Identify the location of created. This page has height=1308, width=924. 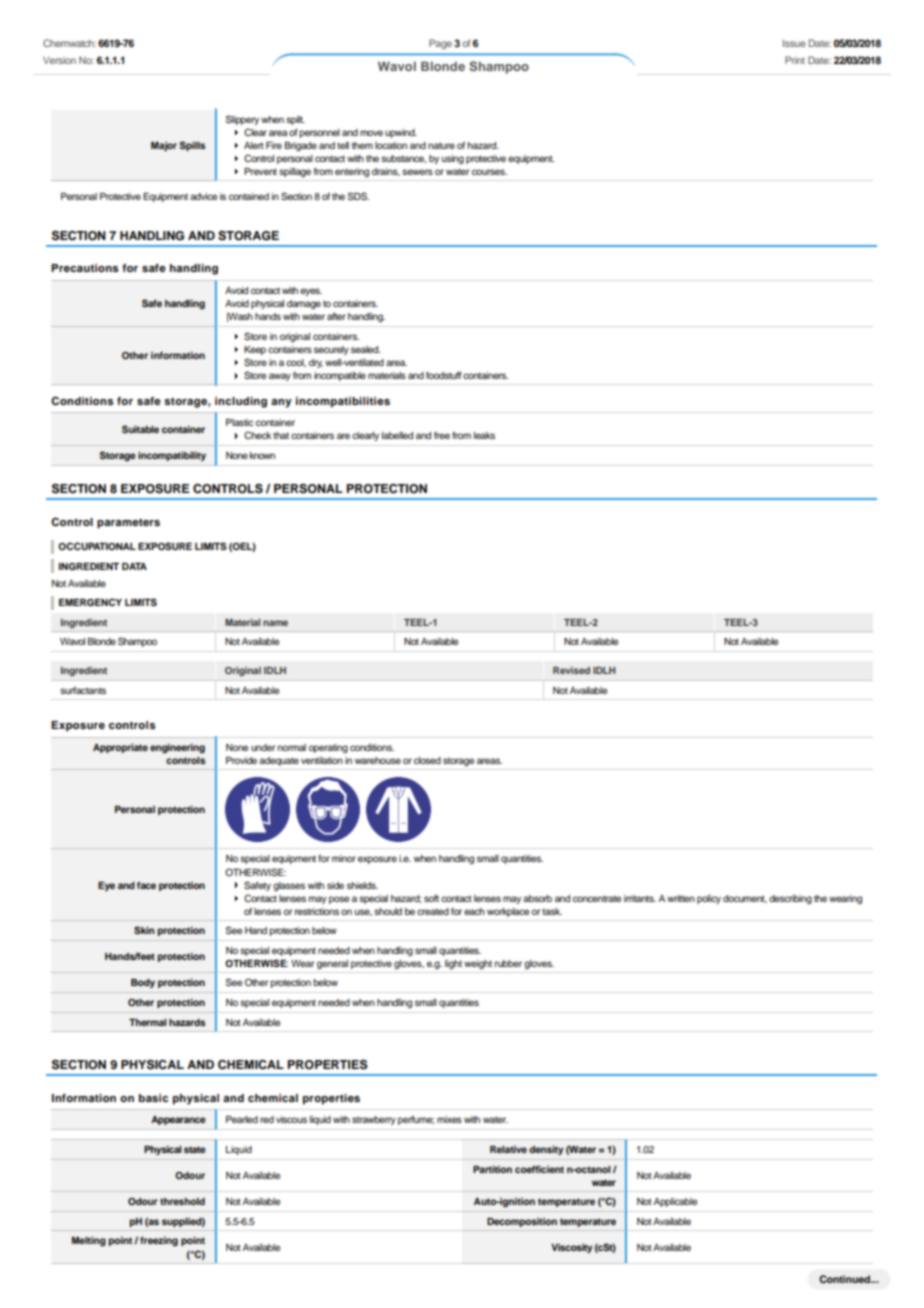
(433, 911).
